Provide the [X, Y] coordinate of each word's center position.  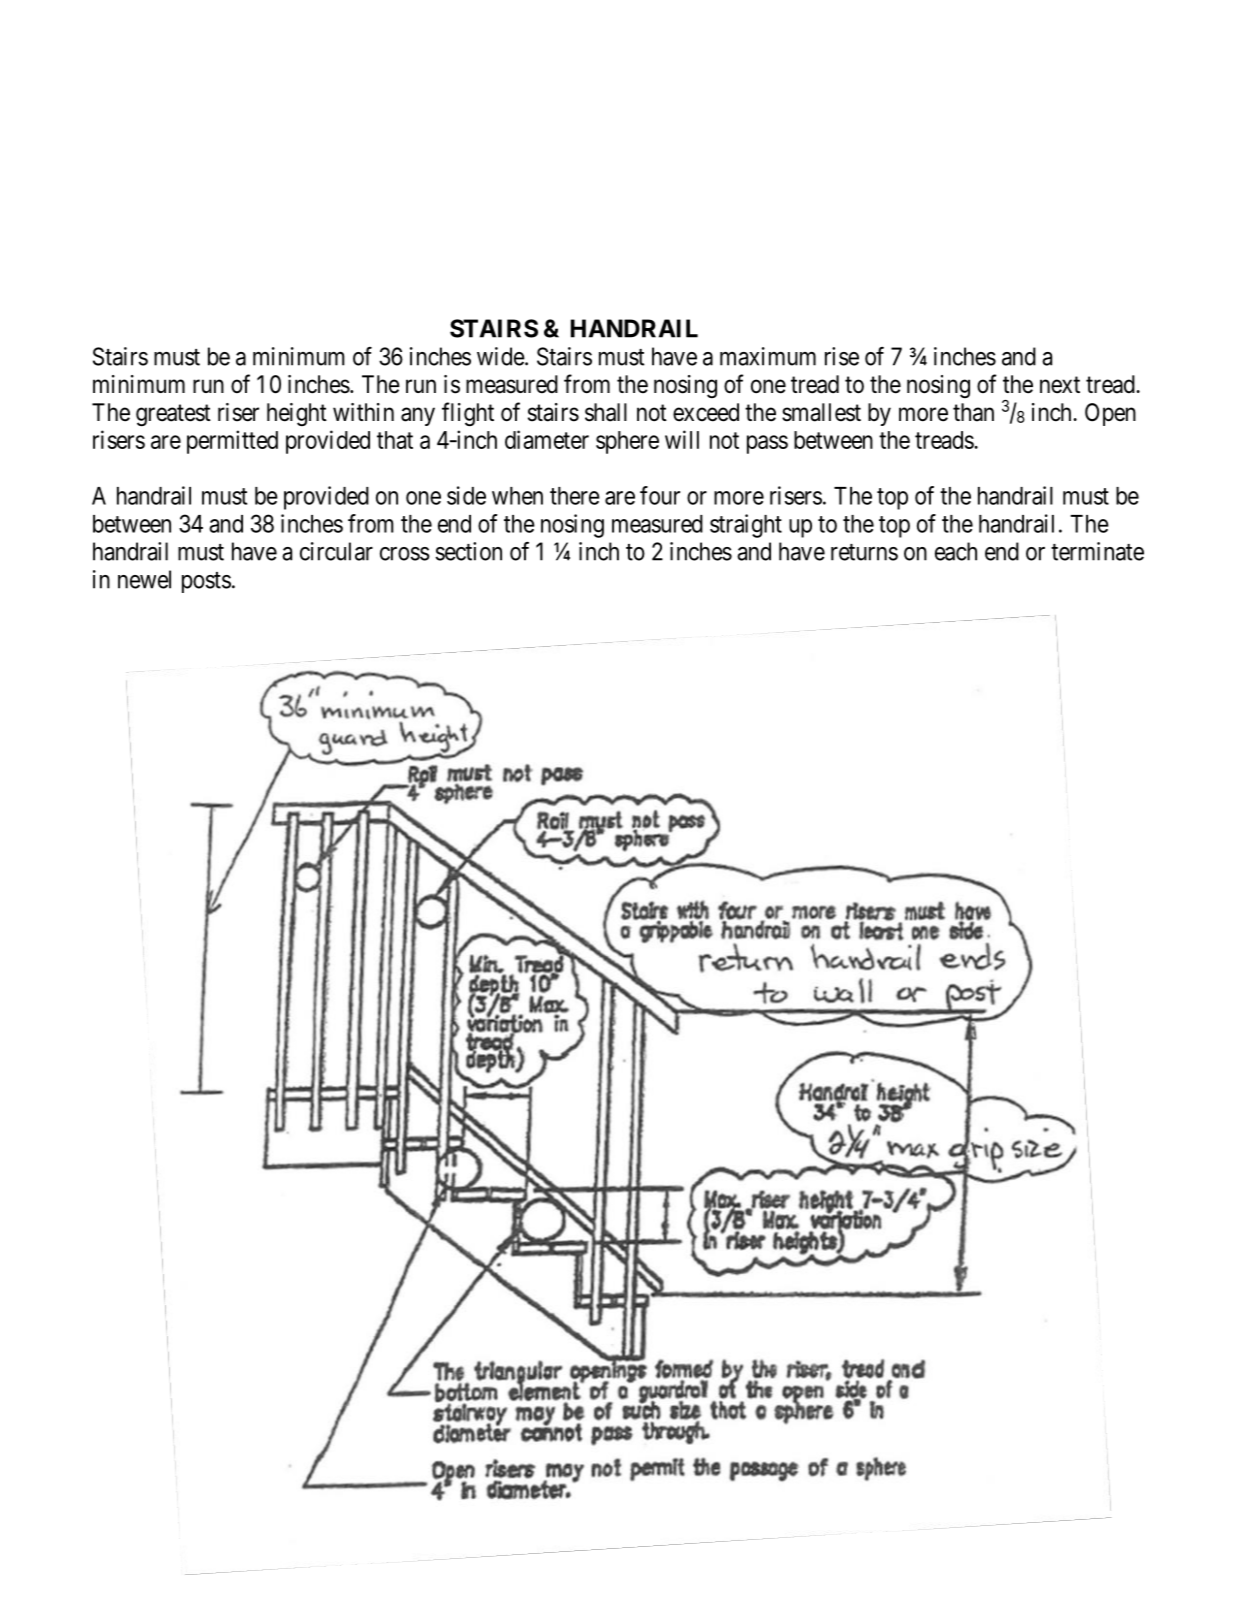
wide [501, 356]
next [1060, 385]
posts [206, 582]
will [682, 439]
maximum [768, 356]
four [660, 495]
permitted [232, 442]
